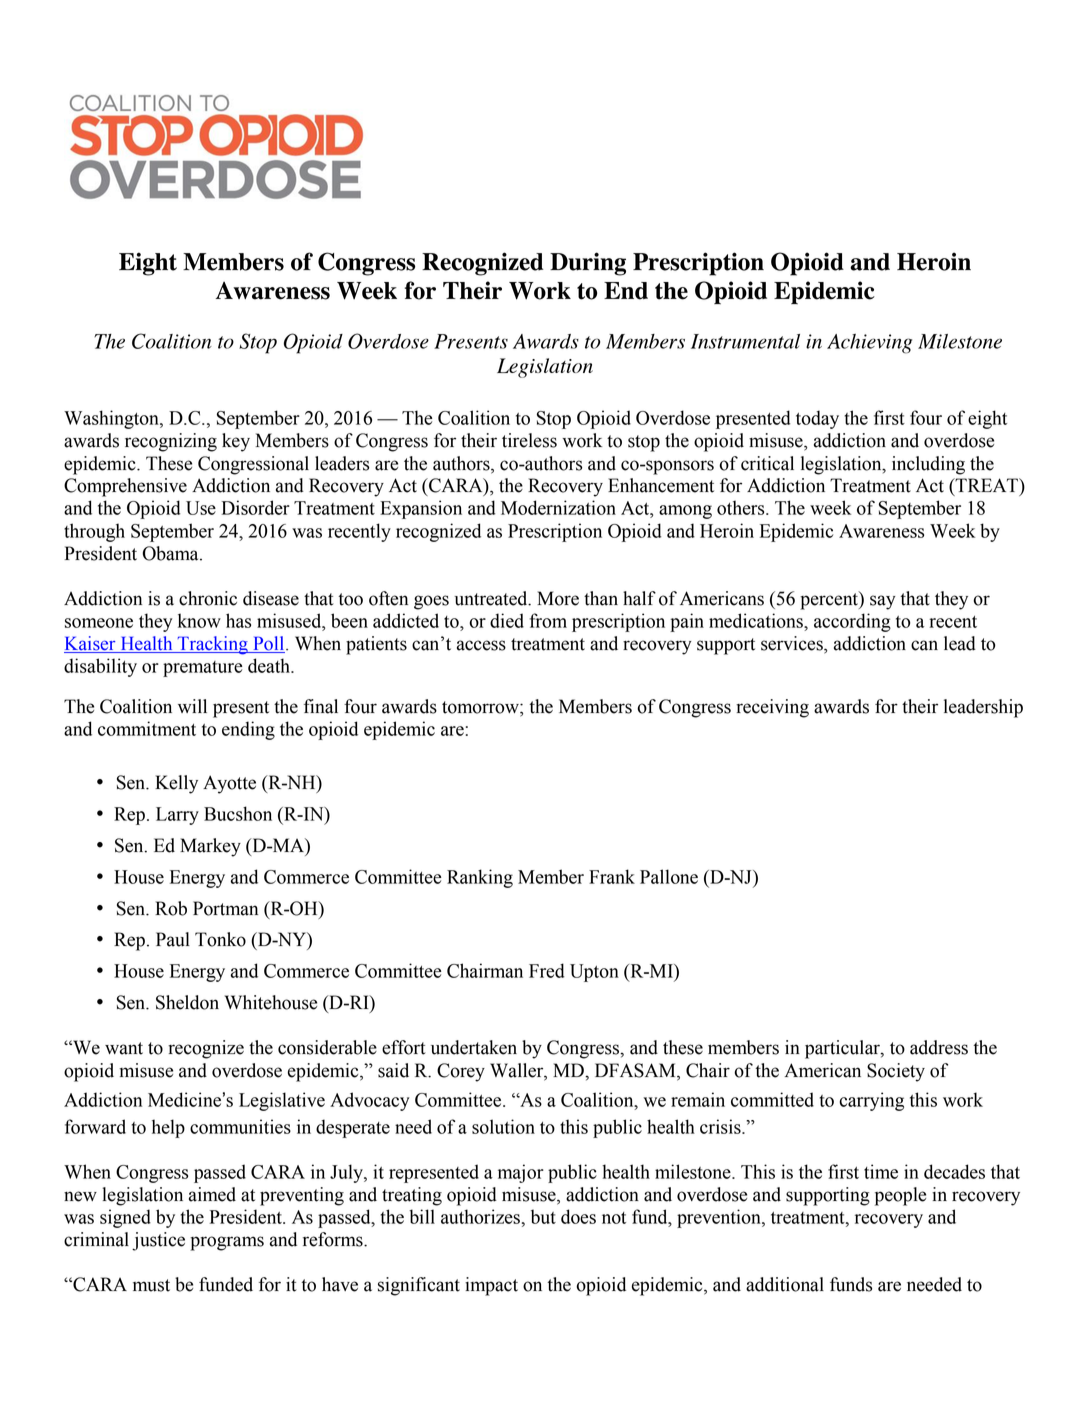 Image resolution: width=1090 pixels, height=1411 pixels. What do you see at coordinates (588, 264) in the screenshot?
I see `During` at bounding box center [588, 264].
